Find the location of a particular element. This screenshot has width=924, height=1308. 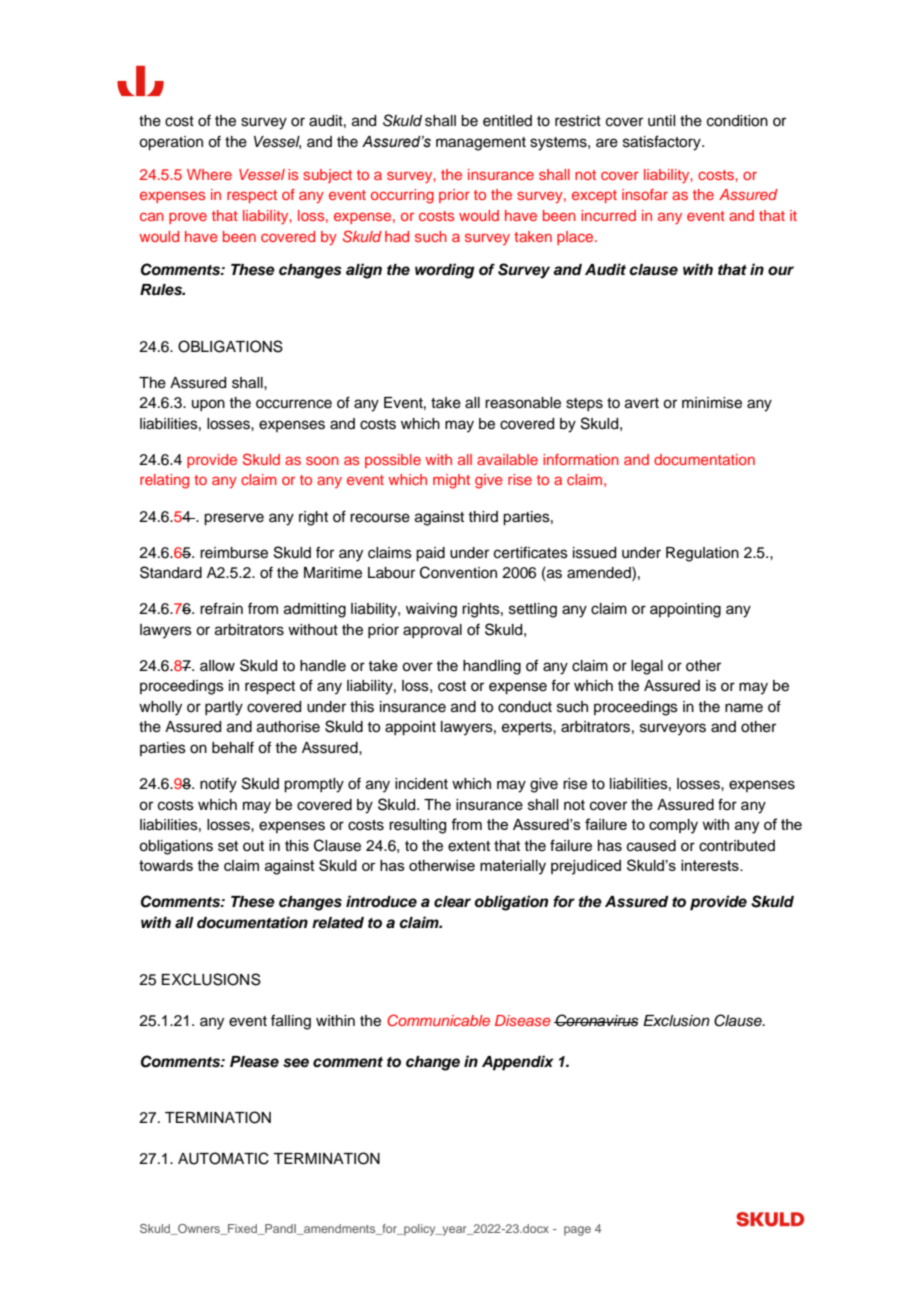

Where is located at coordinates (209, 174).
